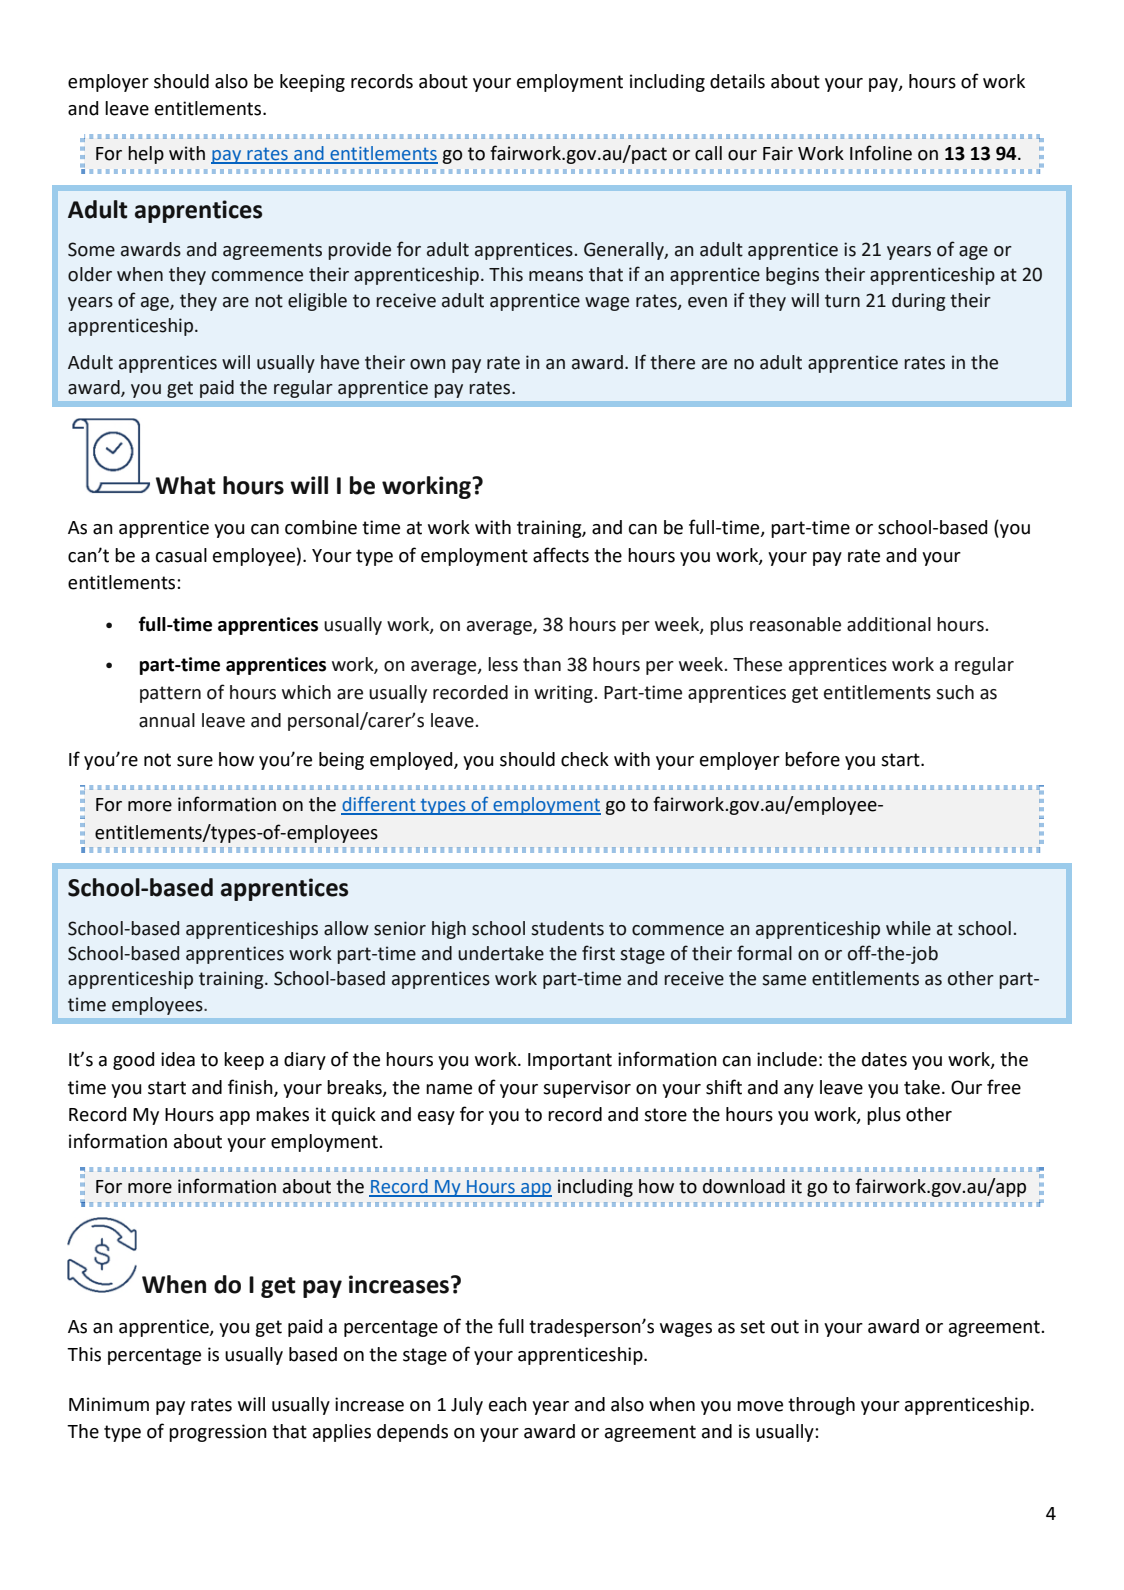 This screenshot has height=1590, width=1124. Describe the element at coordinates (561, 555) in the screenshot. I see `affects` at that location.
